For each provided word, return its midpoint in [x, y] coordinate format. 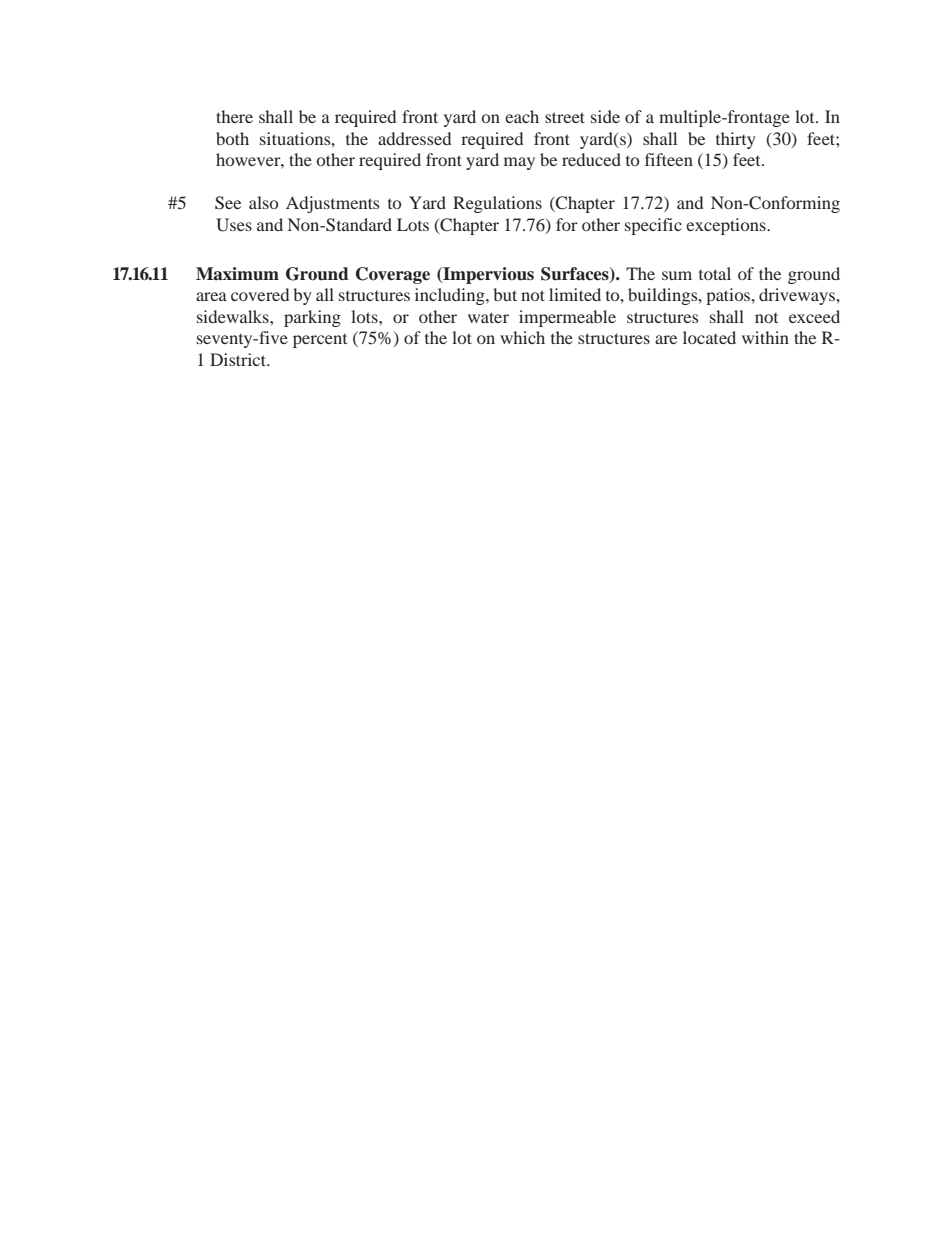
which [522, 337]
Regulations [497, 204]
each [522, 116]
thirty [736, 140]
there [234, 116]
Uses [234, 225]
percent [320, 341]
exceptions [727, 226]
